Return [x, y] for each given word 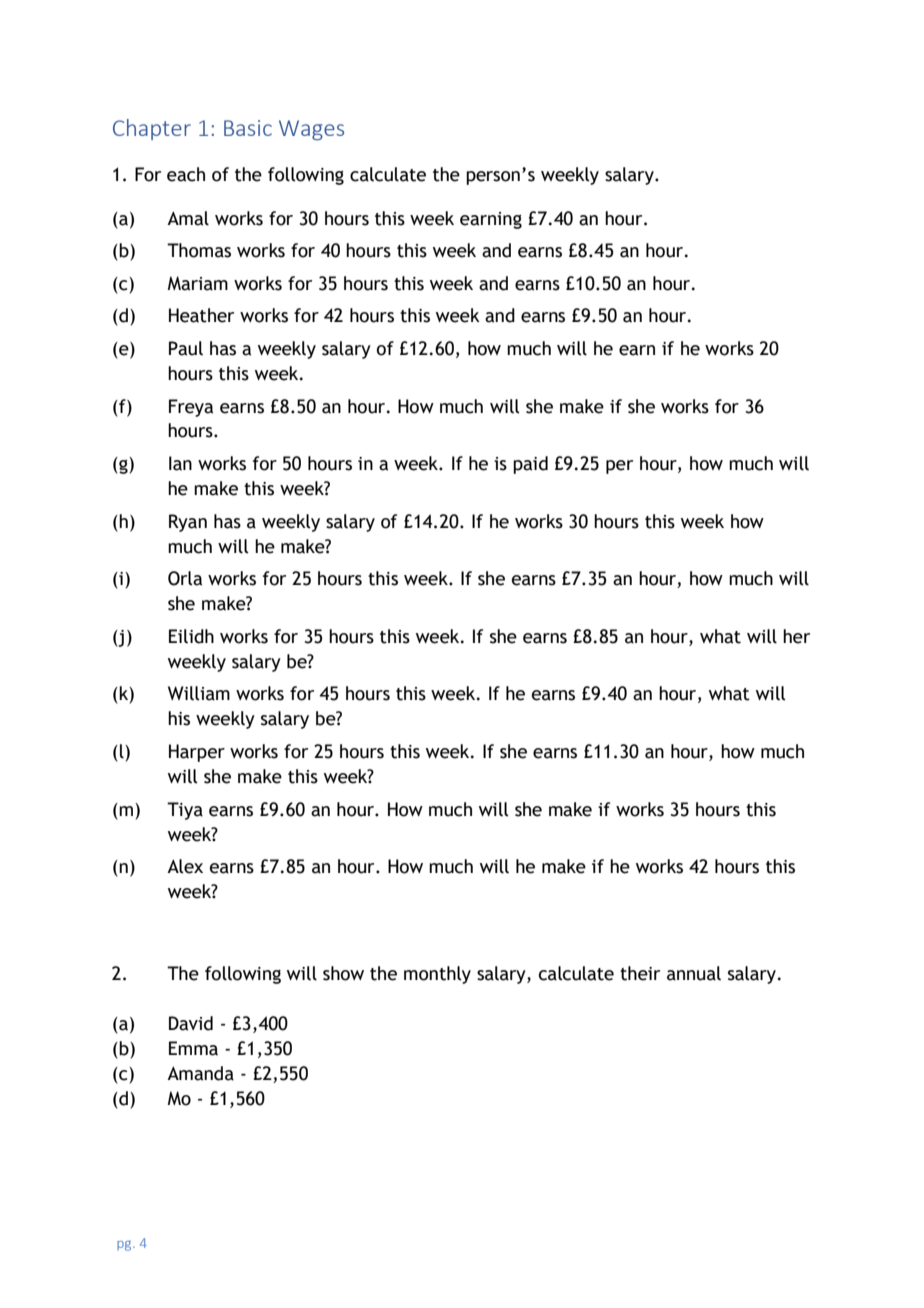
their [640, 973]
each [186, 174]
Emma [193, 1048]
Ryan [188, 523]
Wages [311, 130]
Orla [185, 578]
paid [530, 465]
